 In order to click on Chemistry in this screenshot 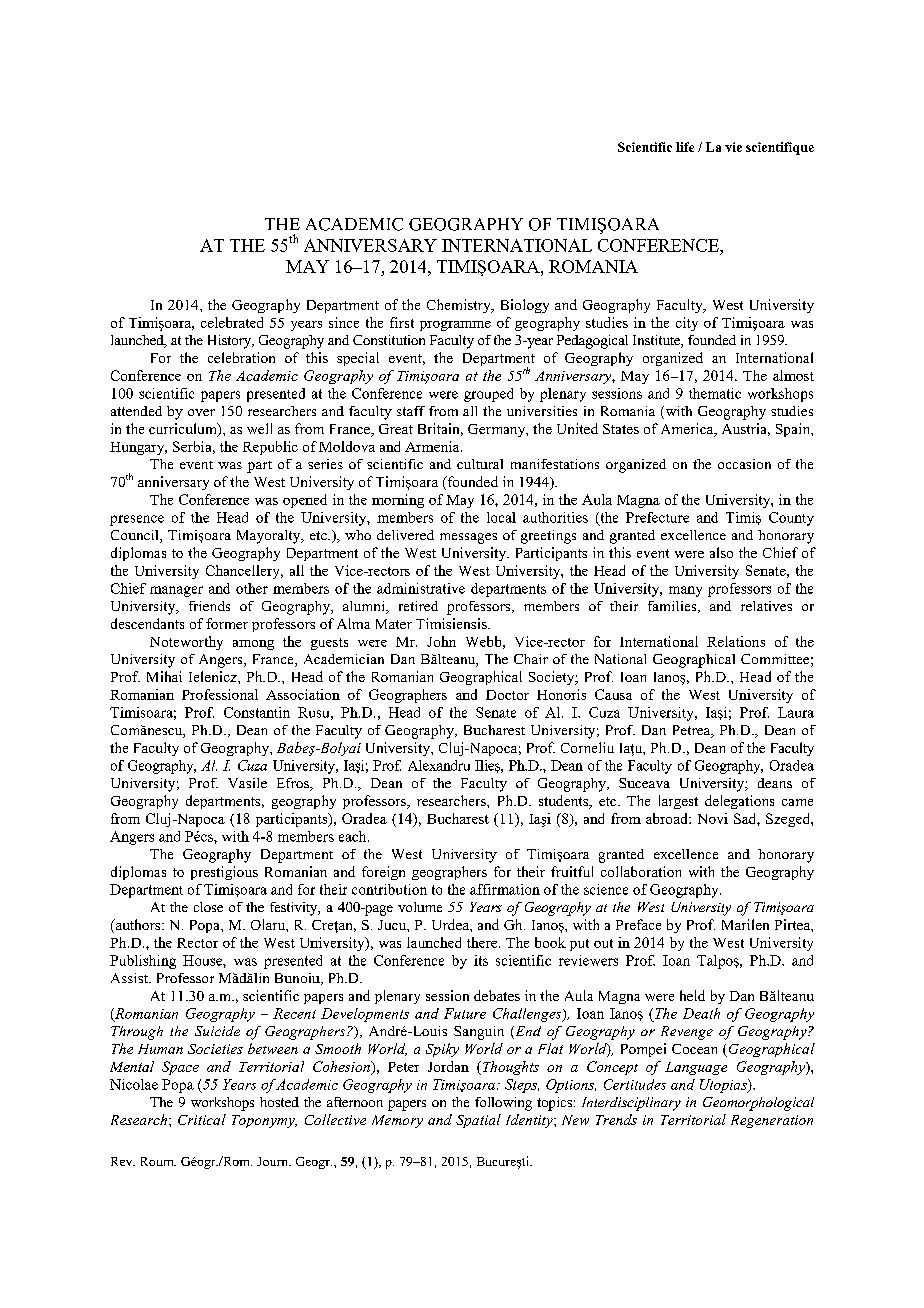, I will do `click(460, 306)`.
